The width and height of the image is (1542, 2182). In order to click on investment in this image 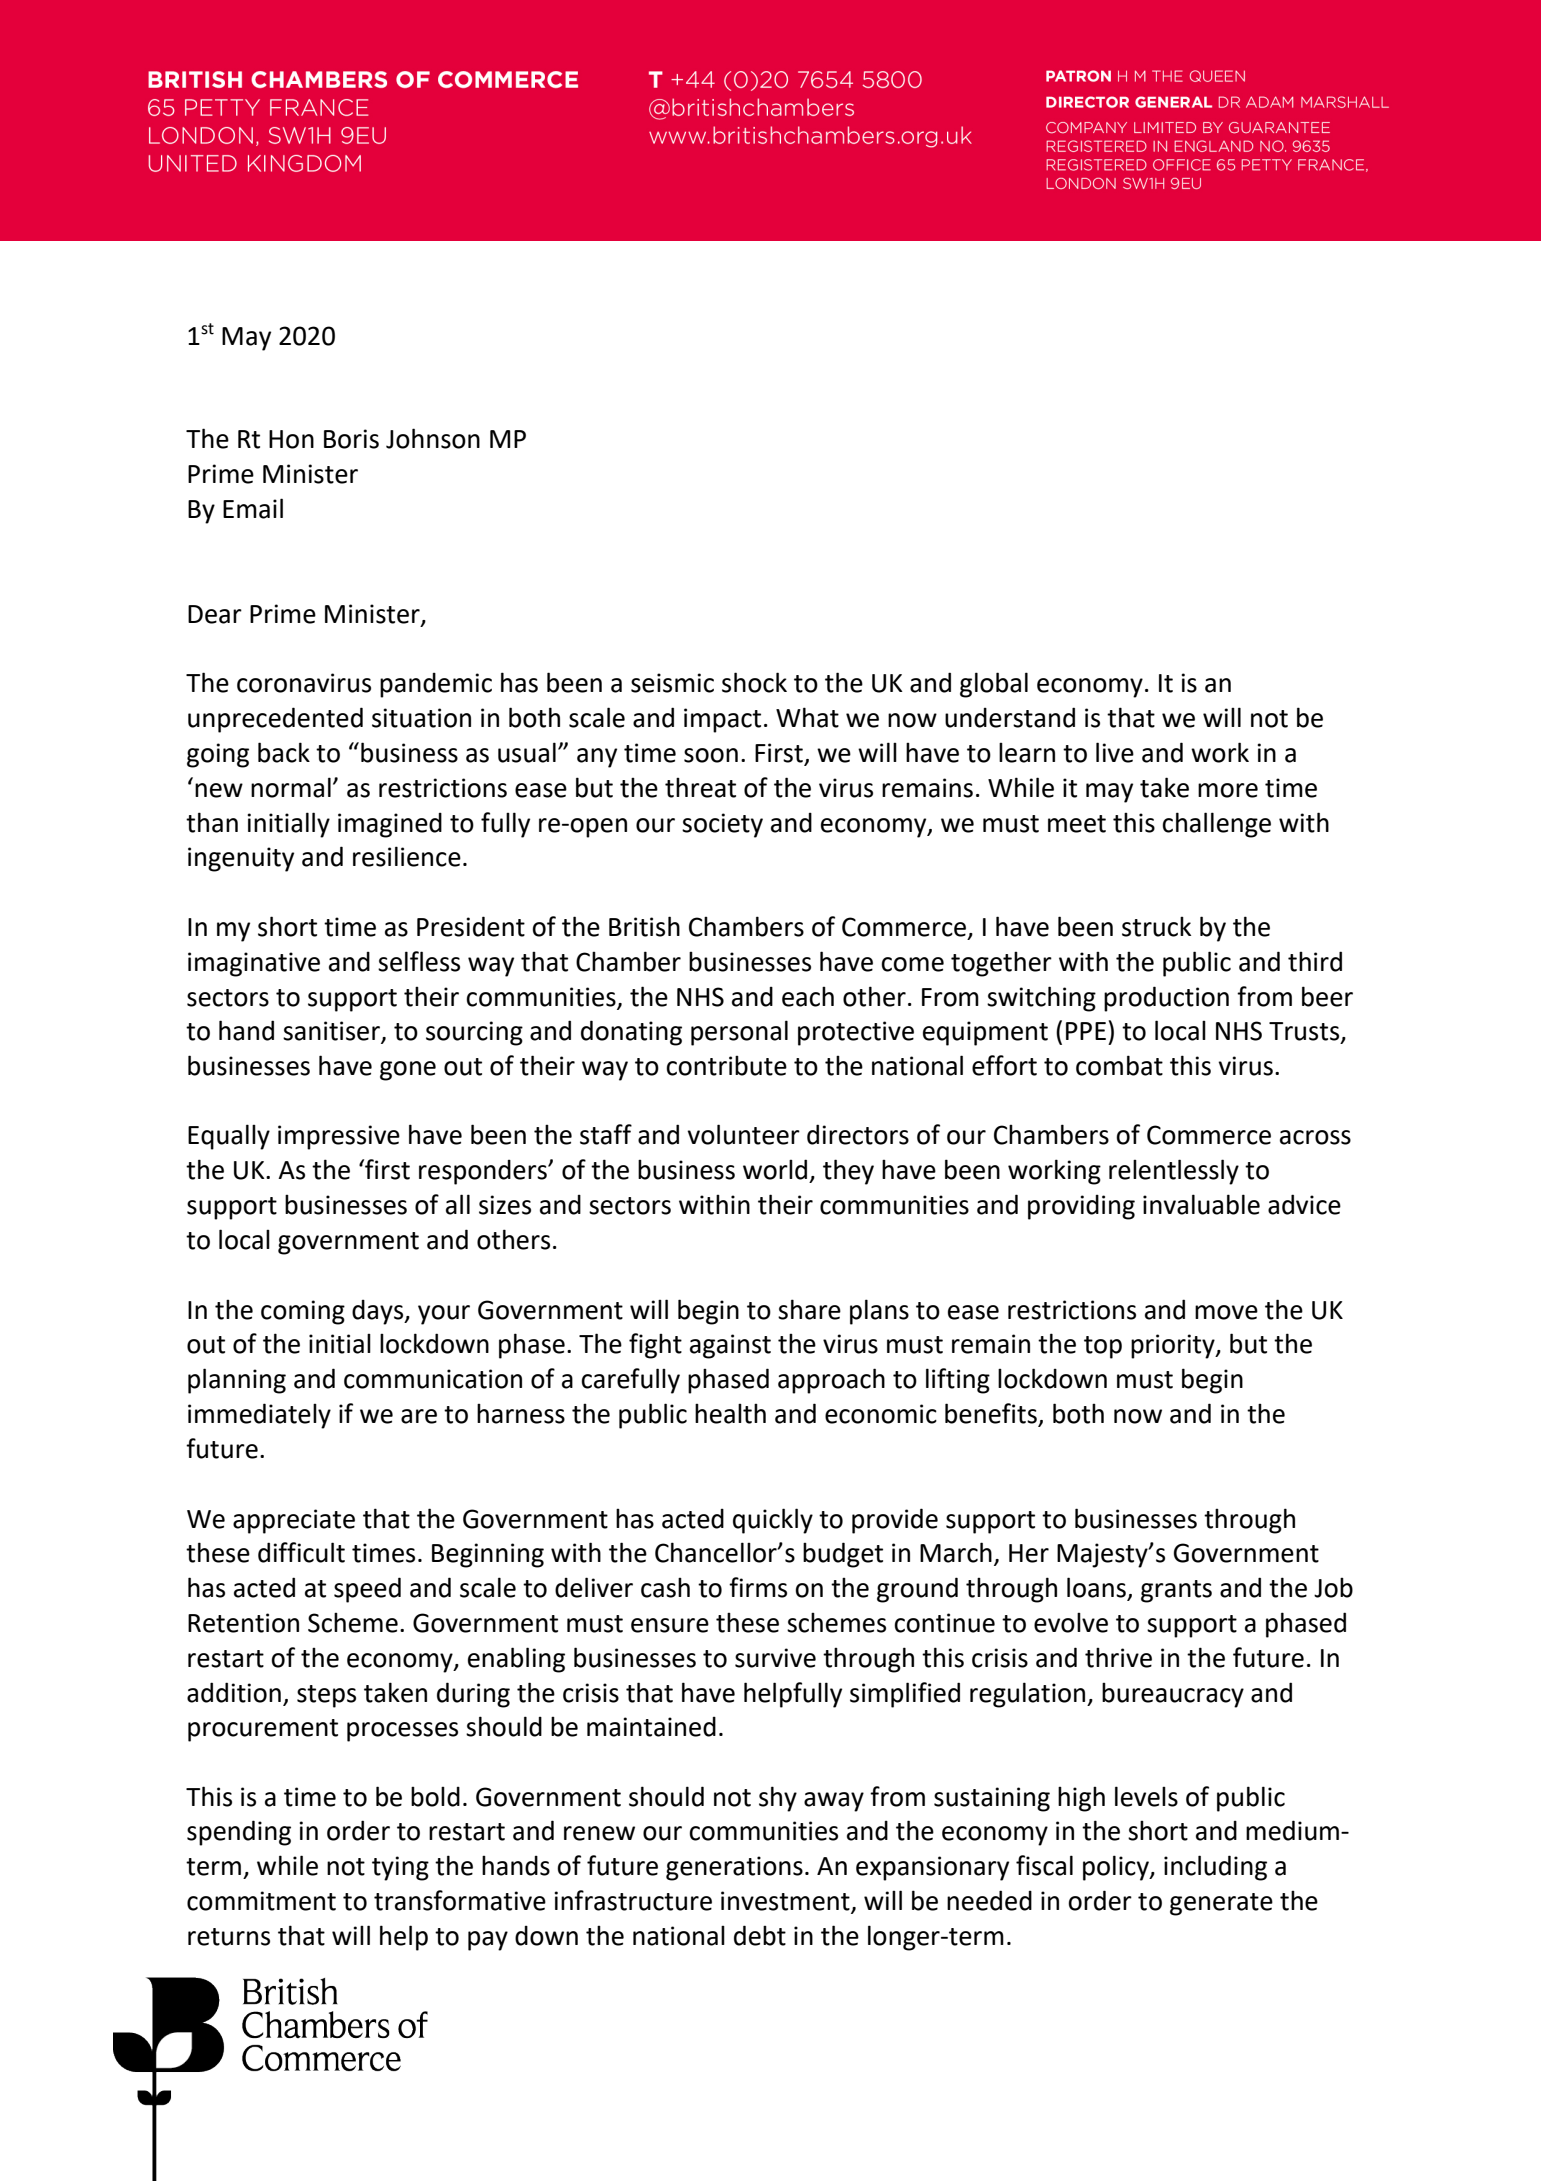, I will do `click(786, 1902)`.
